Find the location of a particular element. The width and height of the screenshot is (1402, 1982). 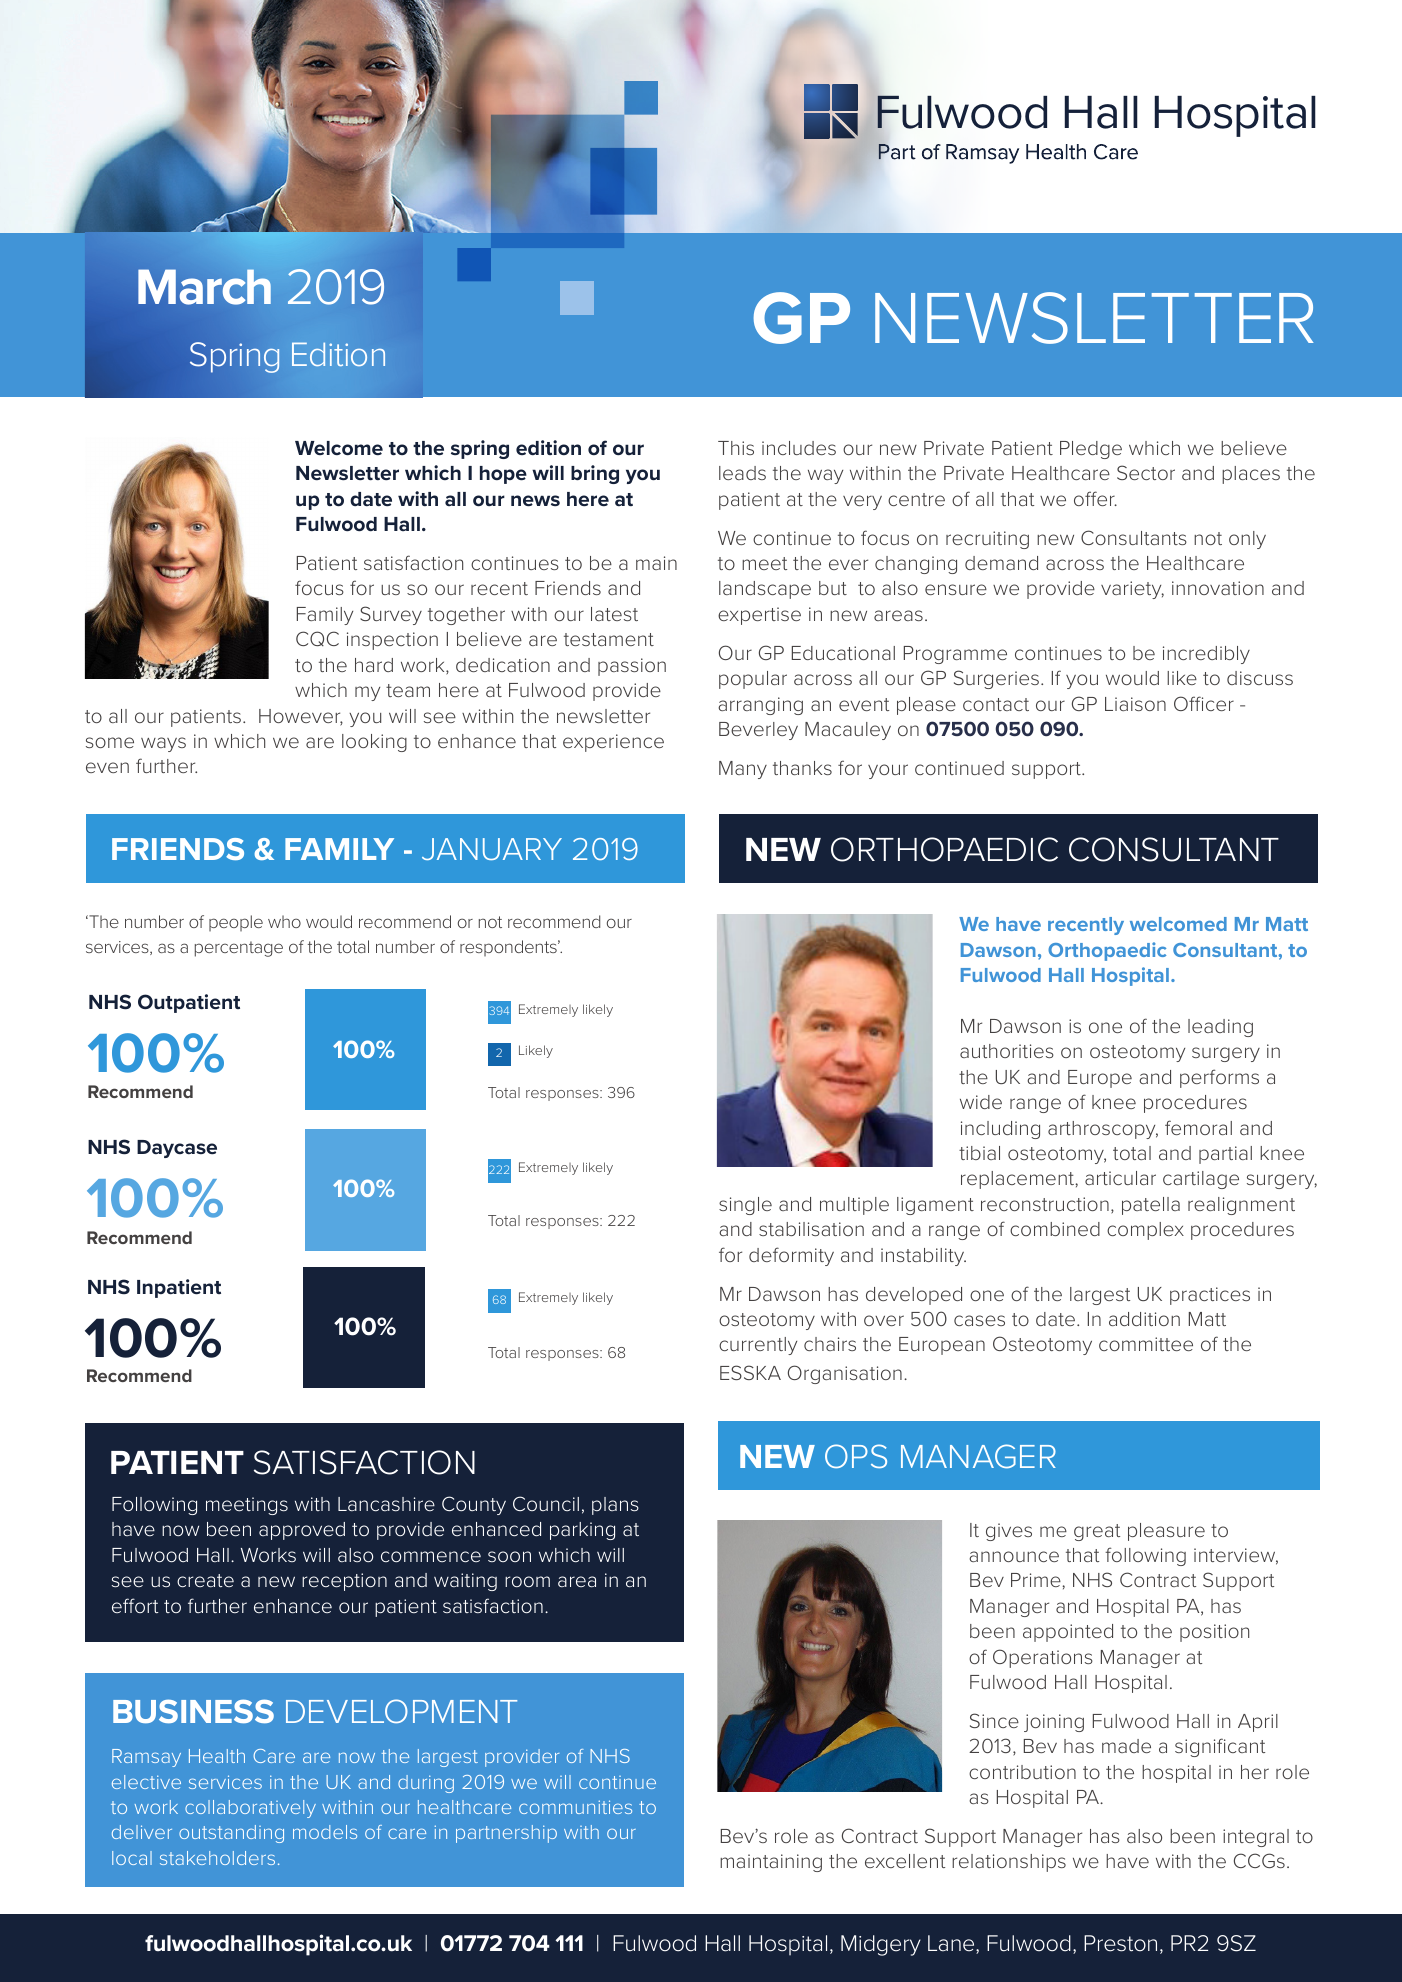

single is located at coordinates (745, 1206).
